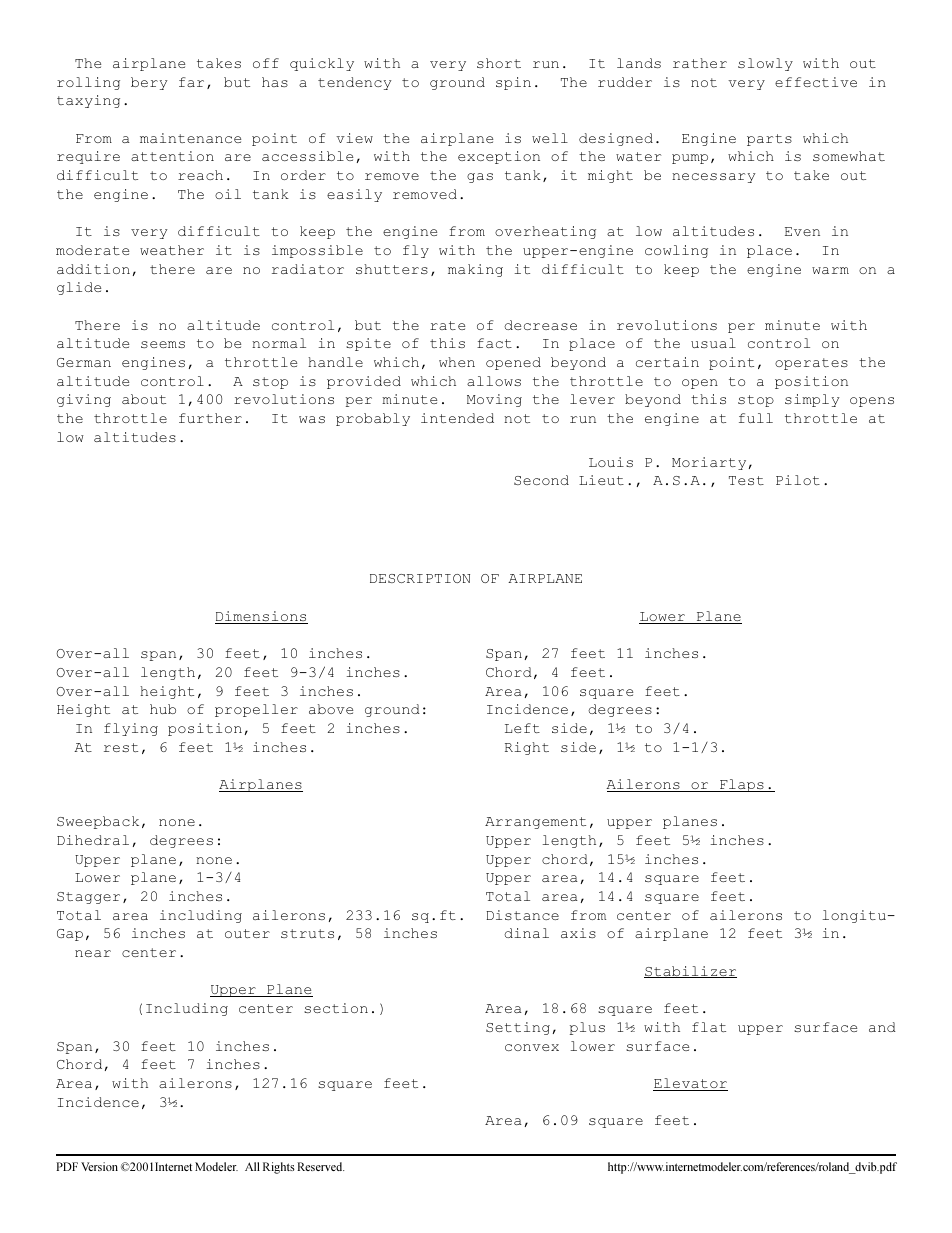 The image size is (952, 1233). What do you see at coordinates (765, 64) in the screenshot?
I see `slowly` at bounding box center [765, 64].
